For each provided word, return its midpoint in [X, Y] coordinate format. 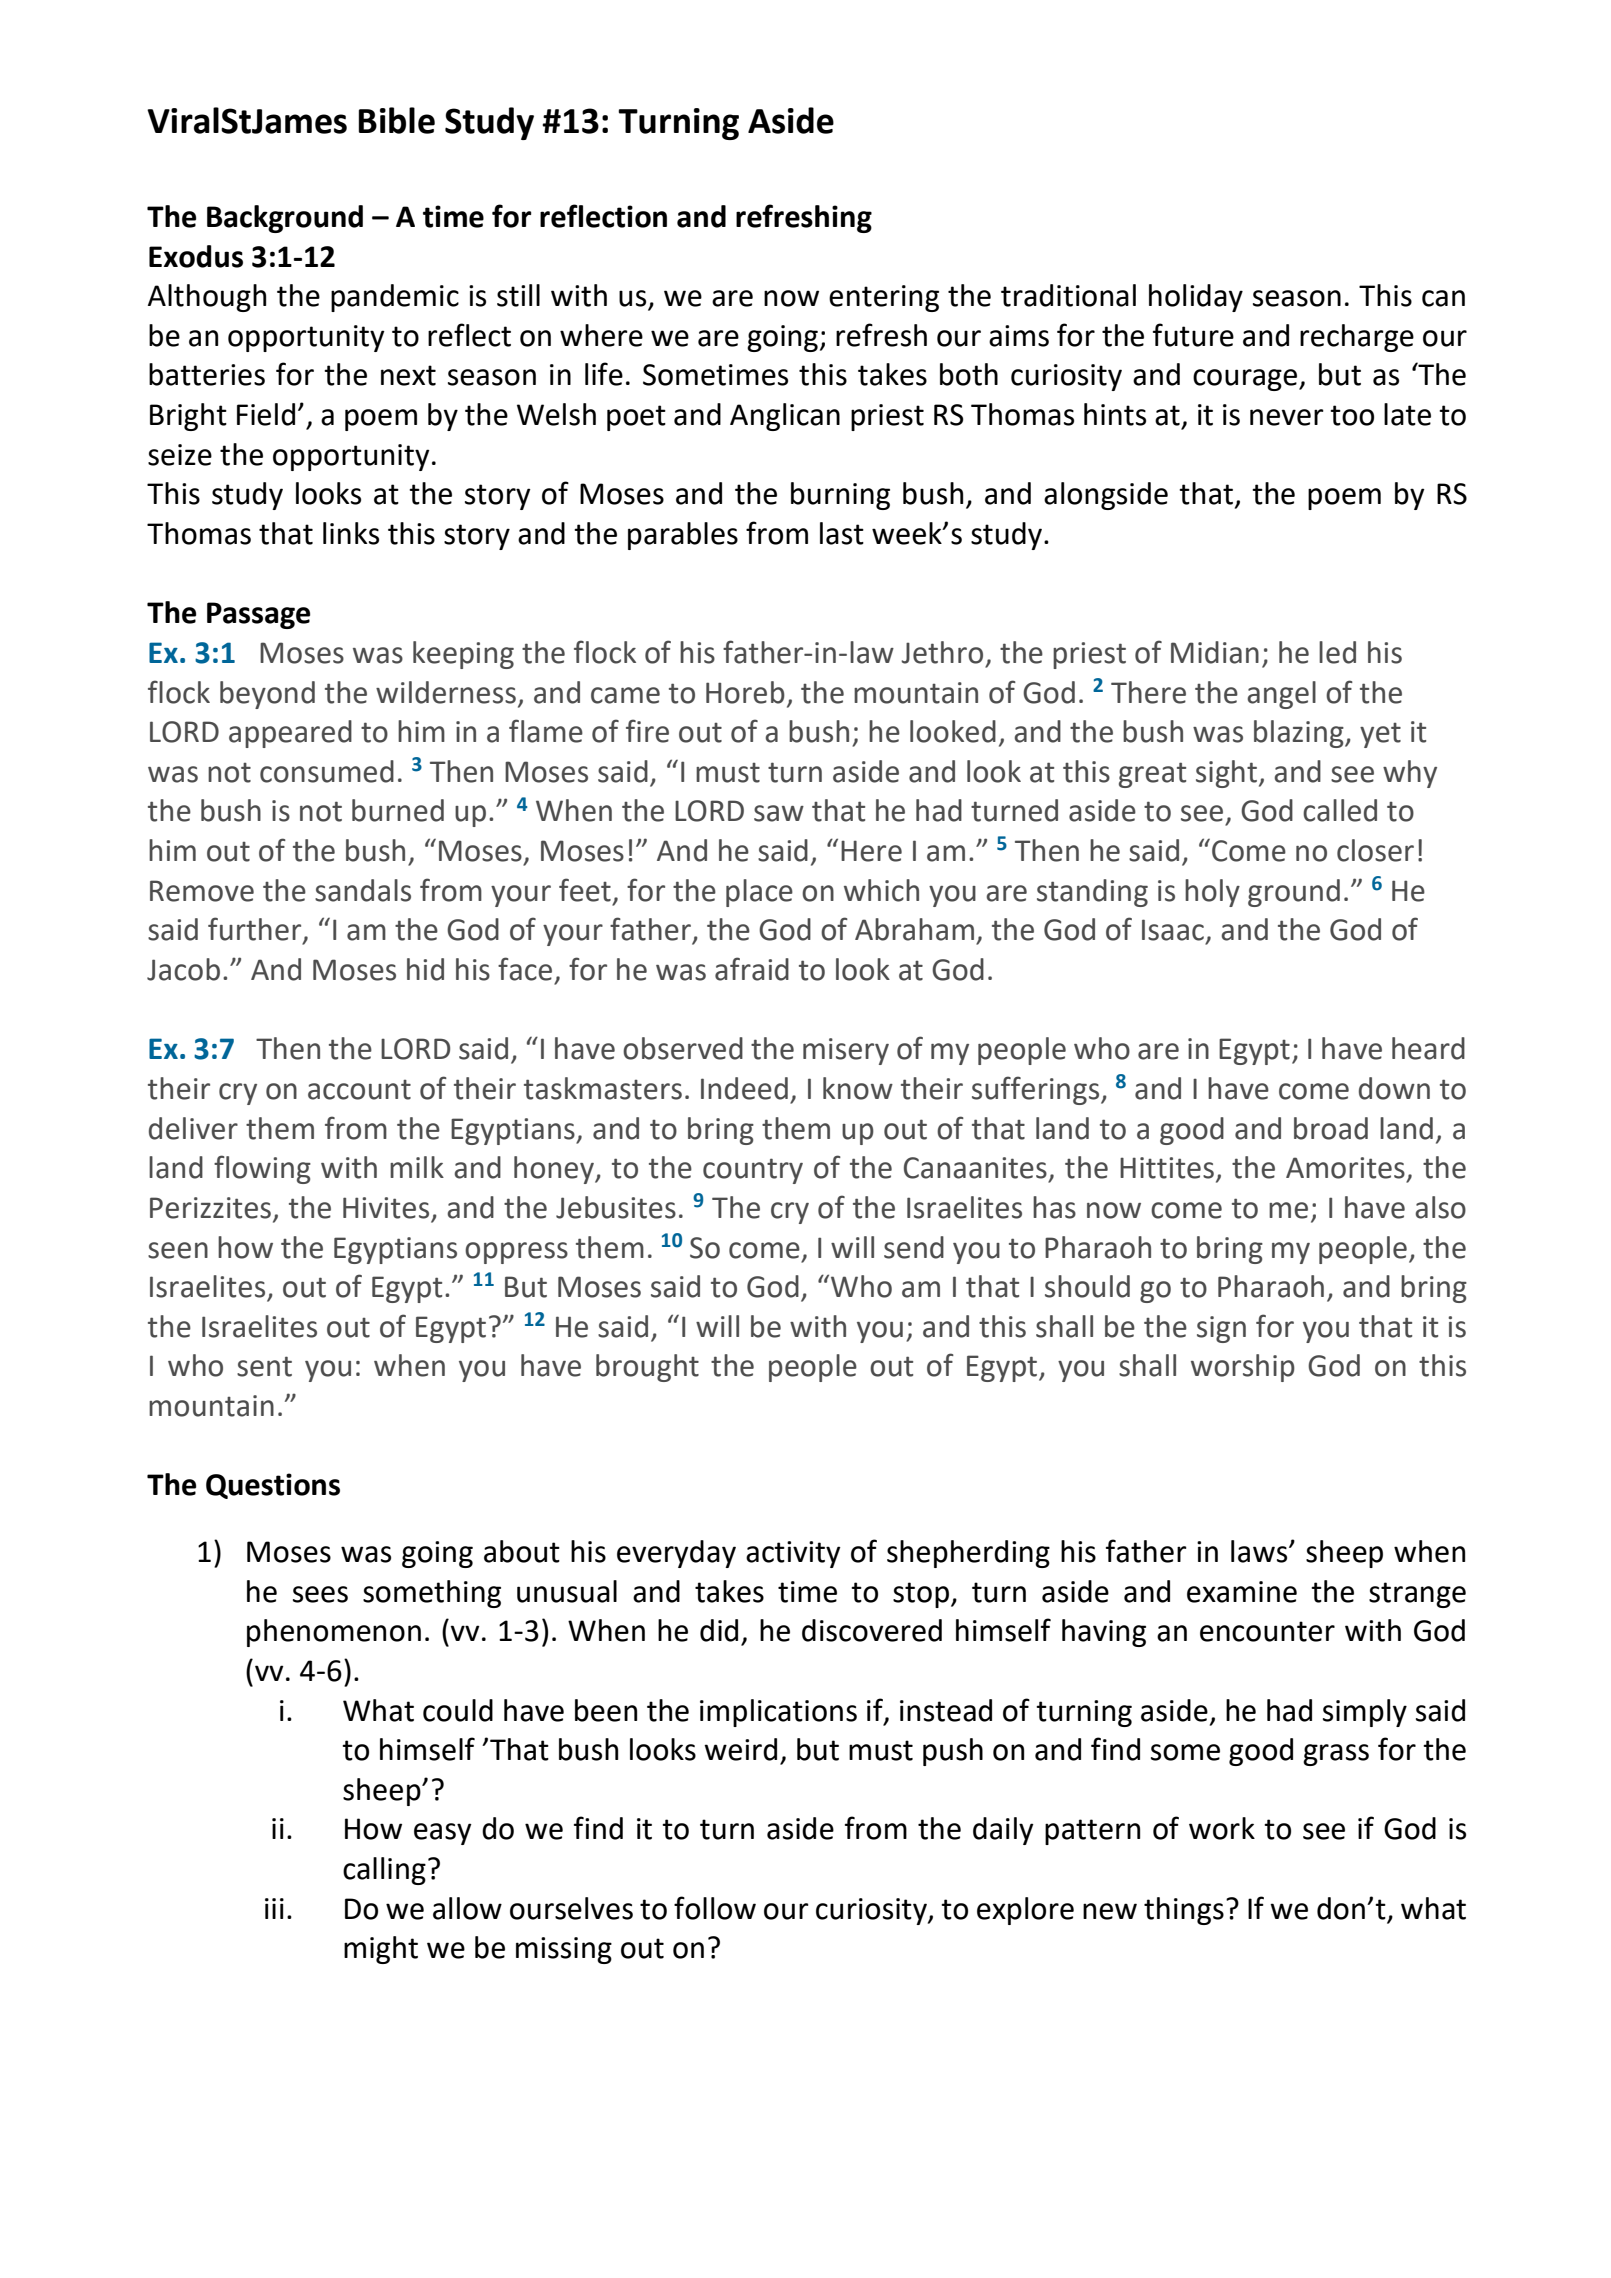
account [359, 1090]
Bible [397, 120]
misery [846, 1051]
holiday [1196, 298]
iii [274, 1908]
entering [884, 298]
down [1394, 1088]
